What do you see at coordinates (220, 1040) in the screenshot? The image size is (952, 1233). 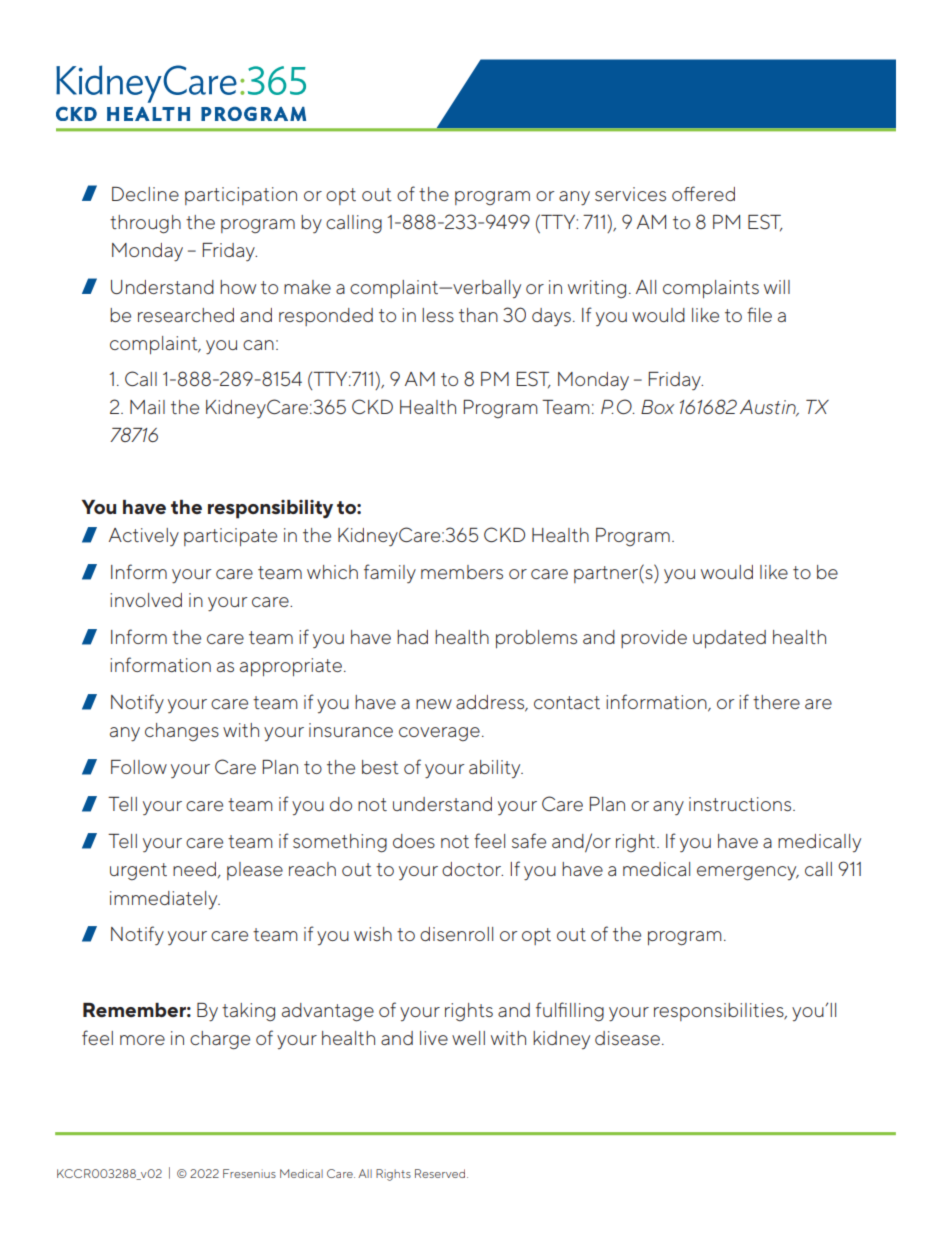 I see `charge` at bounding box center [220, 1040].
